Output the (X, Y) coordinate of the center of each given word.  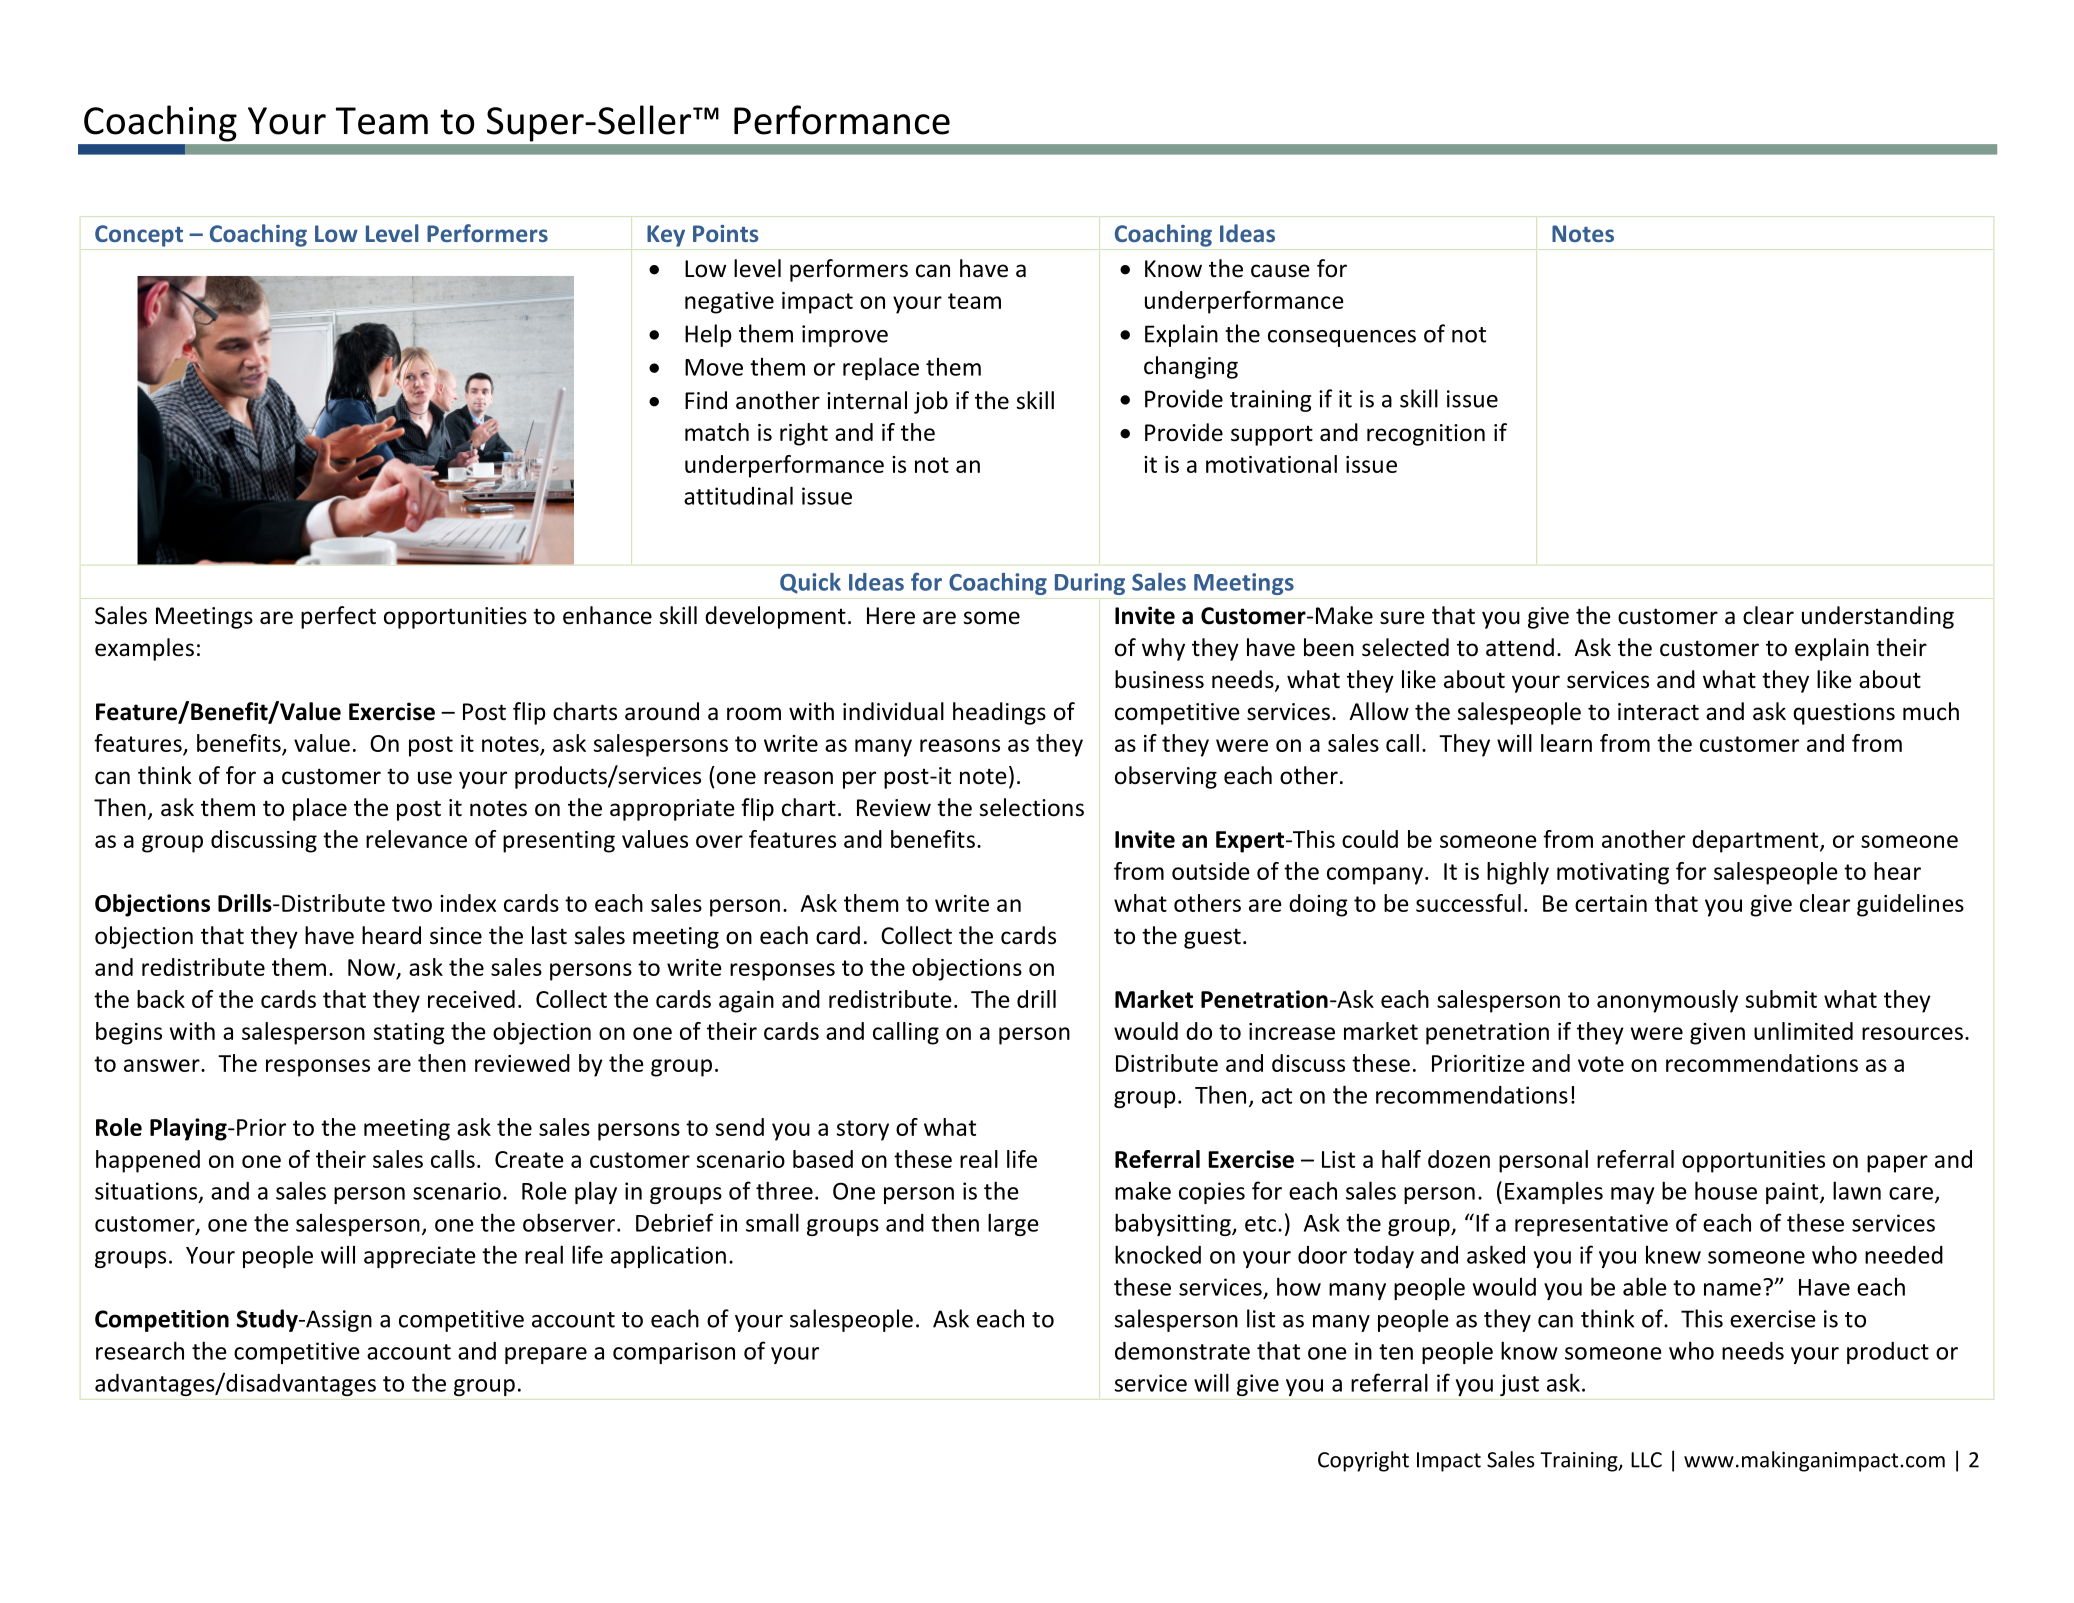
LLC (1646, 1460)
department (1756, 841)
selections (1031, 807)
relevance (416, 839)
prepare (546, 1355)
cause (1280, 271)
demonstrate (1182, 1351)
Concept (139, 236)
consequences (1342, 338)
